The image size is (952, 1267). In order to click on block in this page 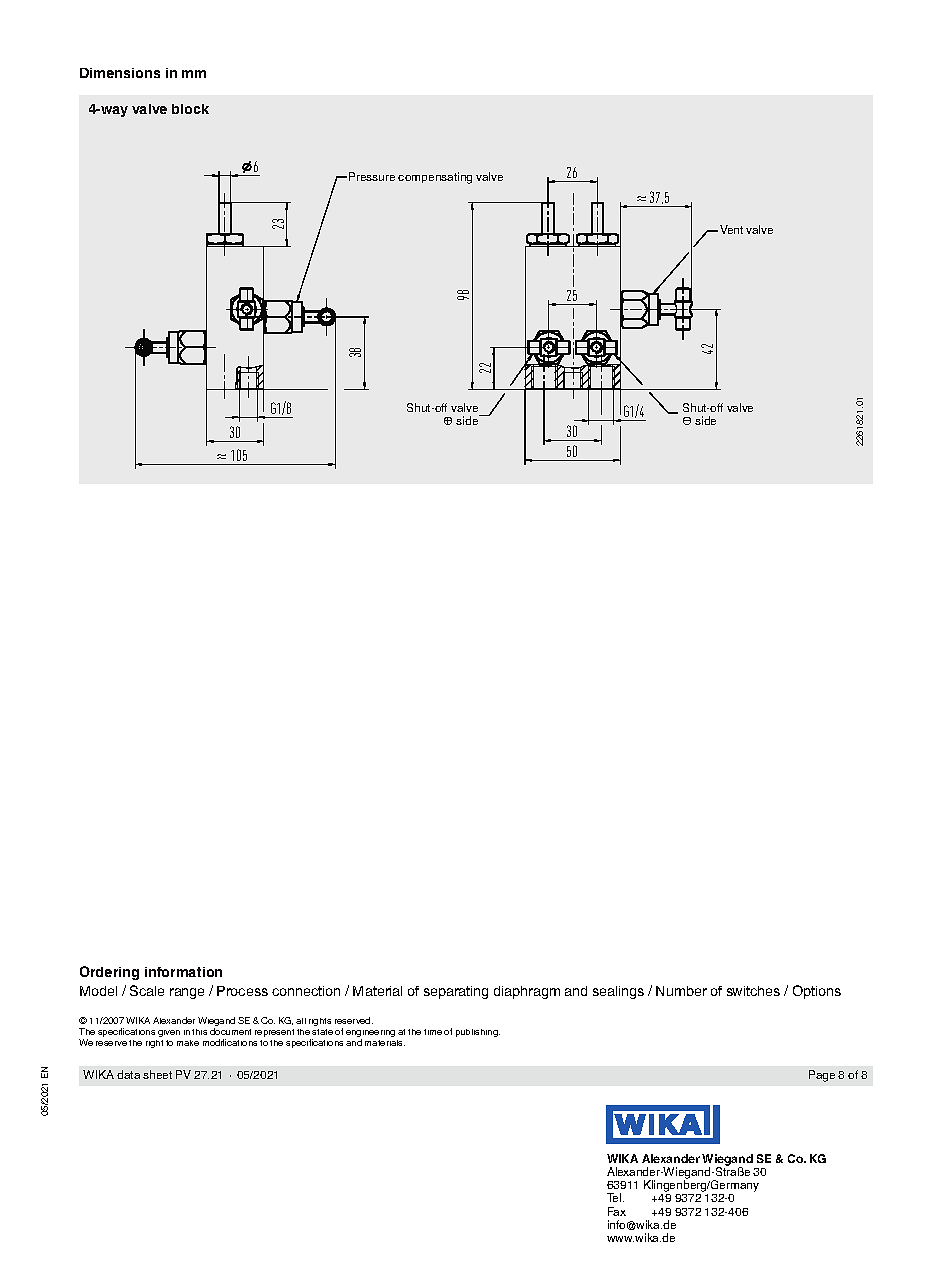, I will do `click(190, 109)`.
